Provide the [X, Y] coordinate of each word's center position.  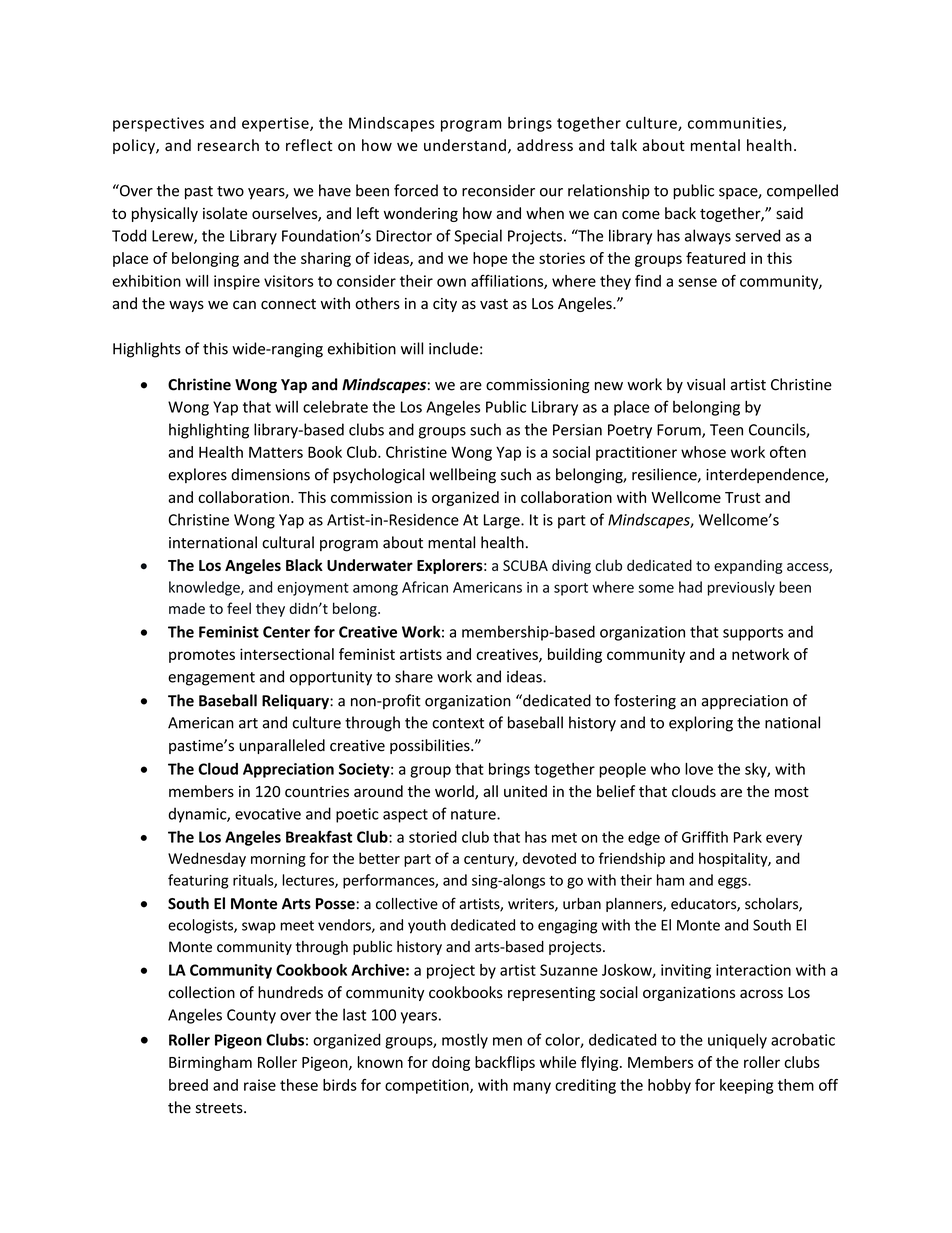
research [228, 145]
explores [197, 475]
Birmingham [210, 1063]
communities [736, 124]
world [455, 792]
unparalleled [282, 746]
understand [465, 145]
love [699, 769]
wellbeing [463, 476]
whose [703, 452]
